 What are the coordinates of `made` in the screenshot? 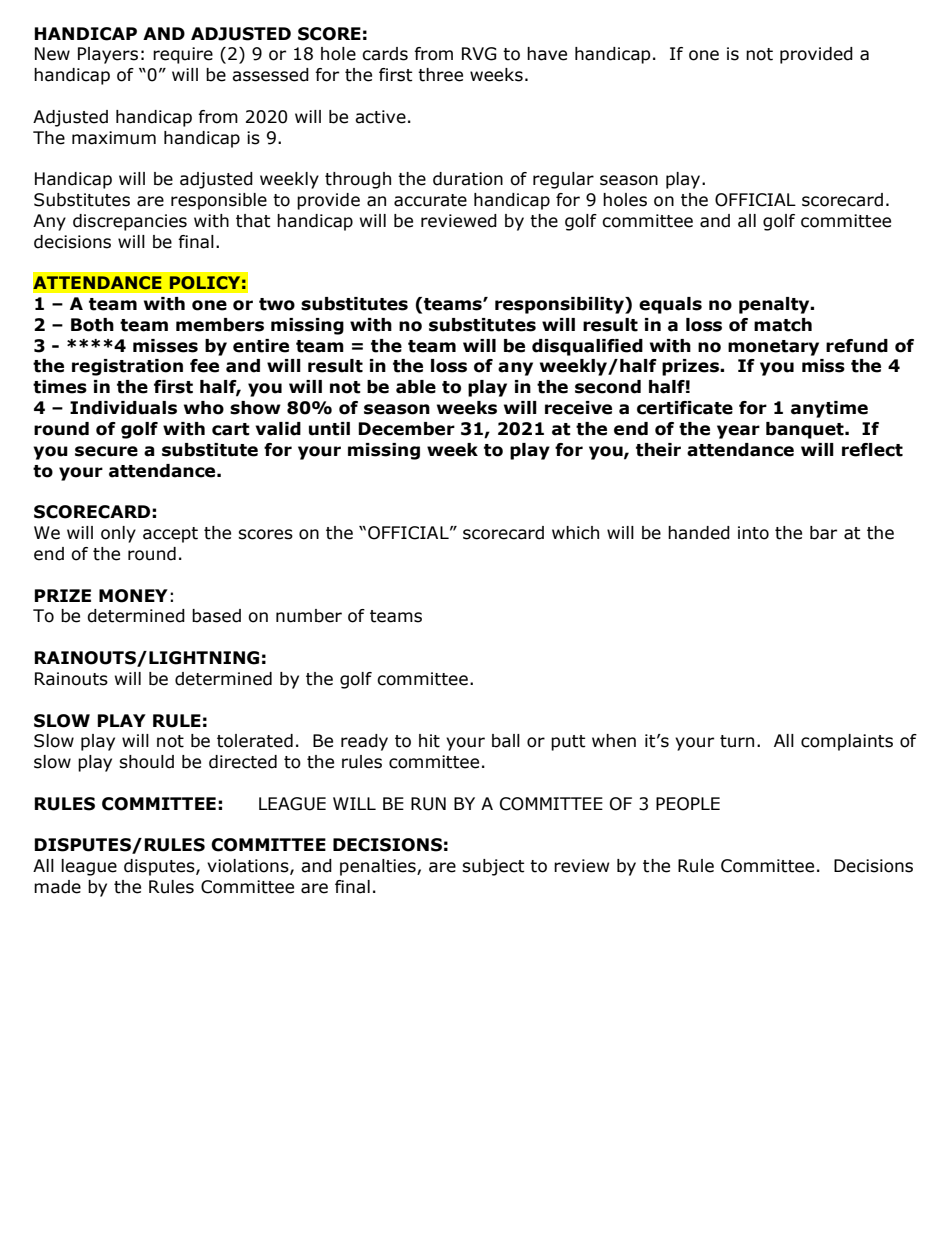 It's located at (57, 887).
